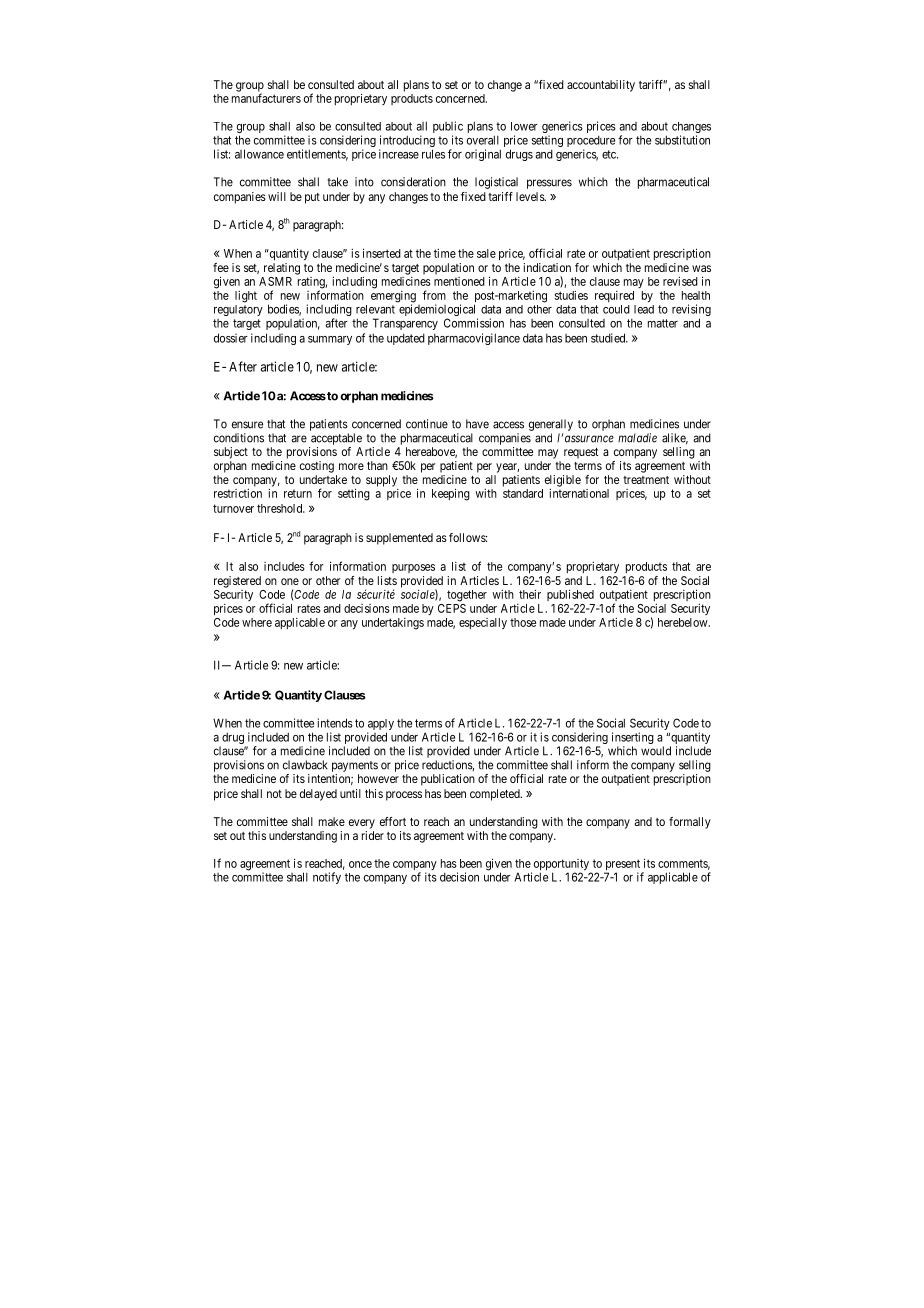  What do you see at coordinates (601, 86) in the screenshot?
I see `accountability` at bounding box center [601, 86].
